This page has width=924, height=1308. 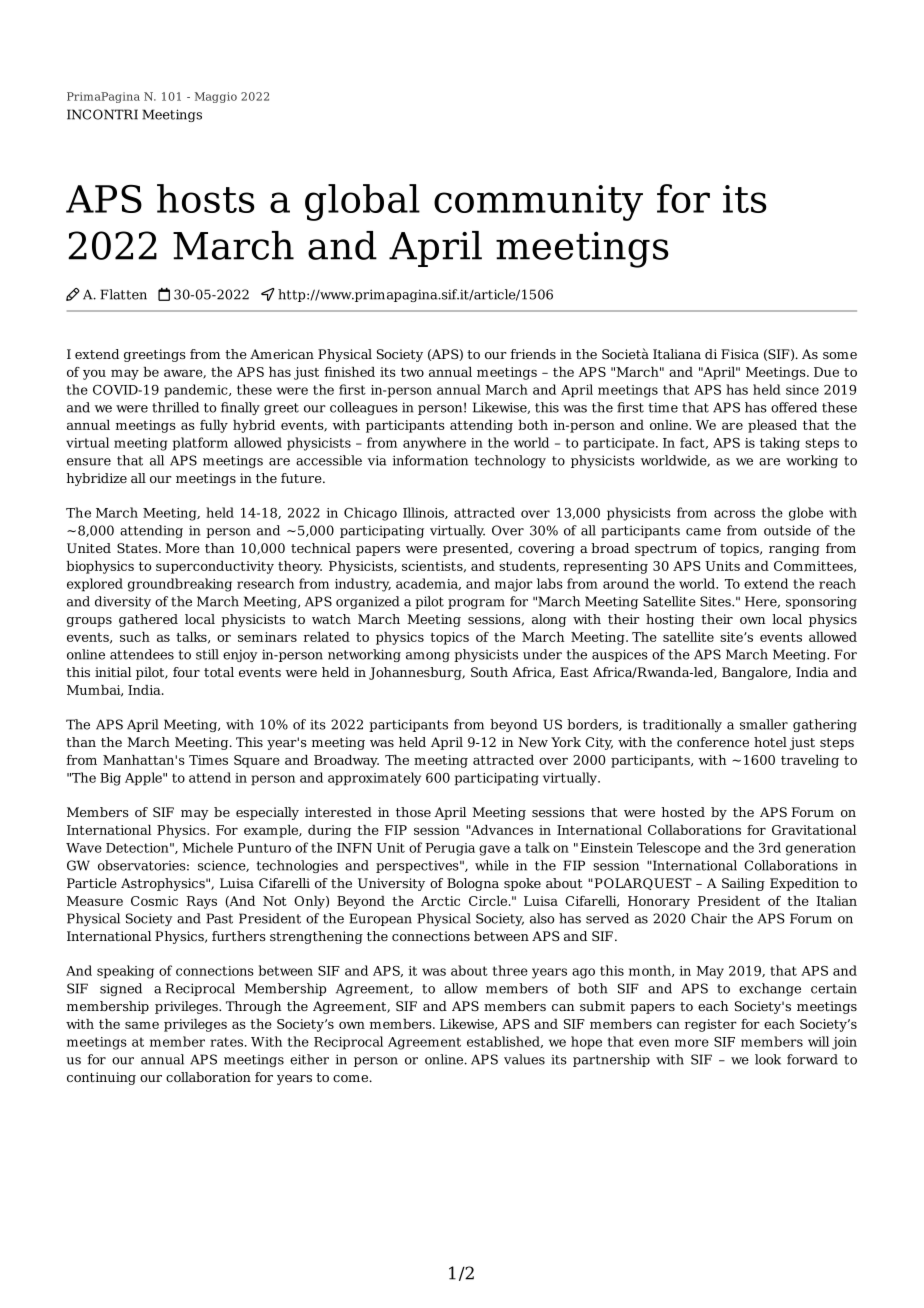 I want to click on Perugia, so click(x=450, y=849).
